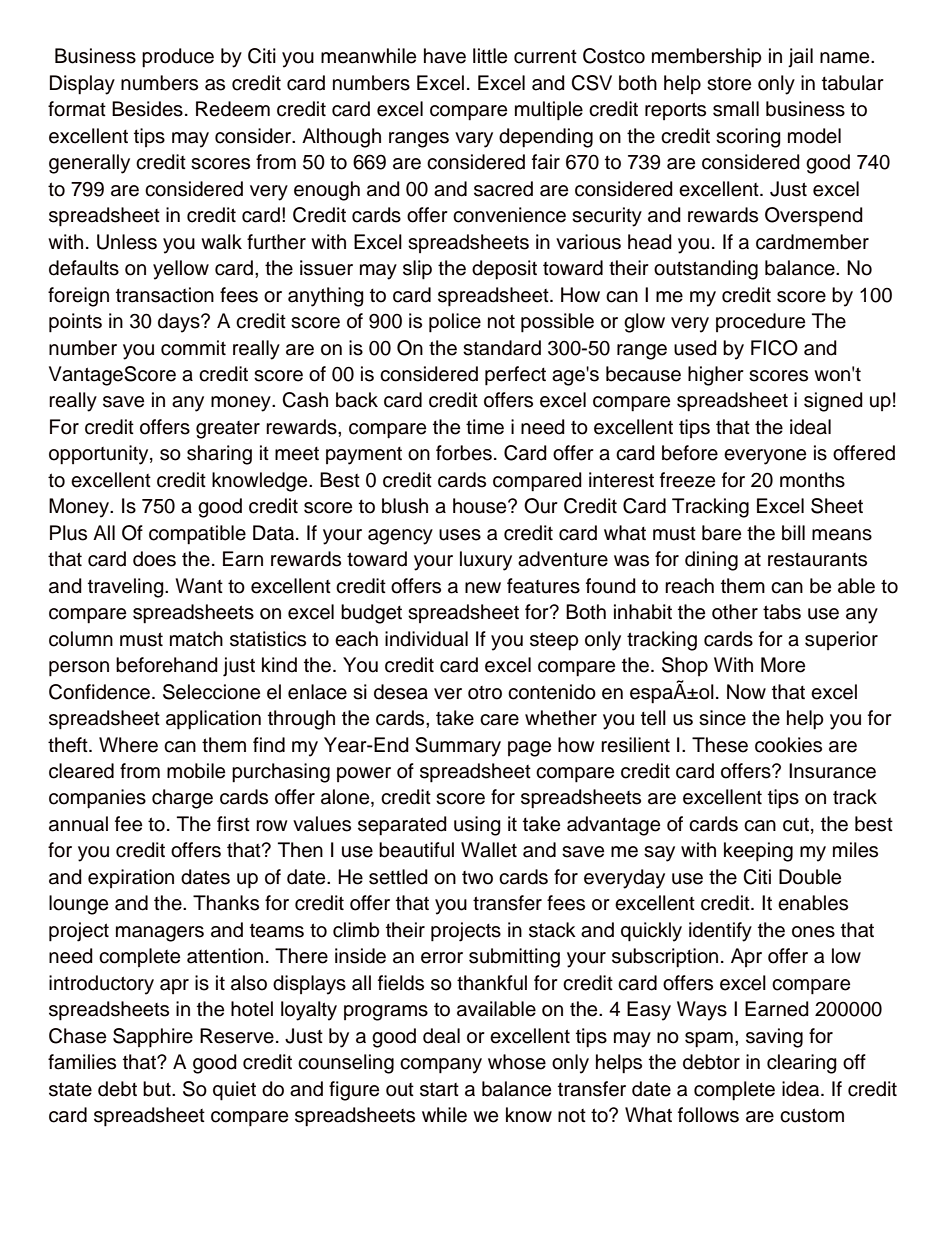 The image size is (952, 1233). Describe the element at coordinates (833, 402) in the image. I see `signed` at that location.
